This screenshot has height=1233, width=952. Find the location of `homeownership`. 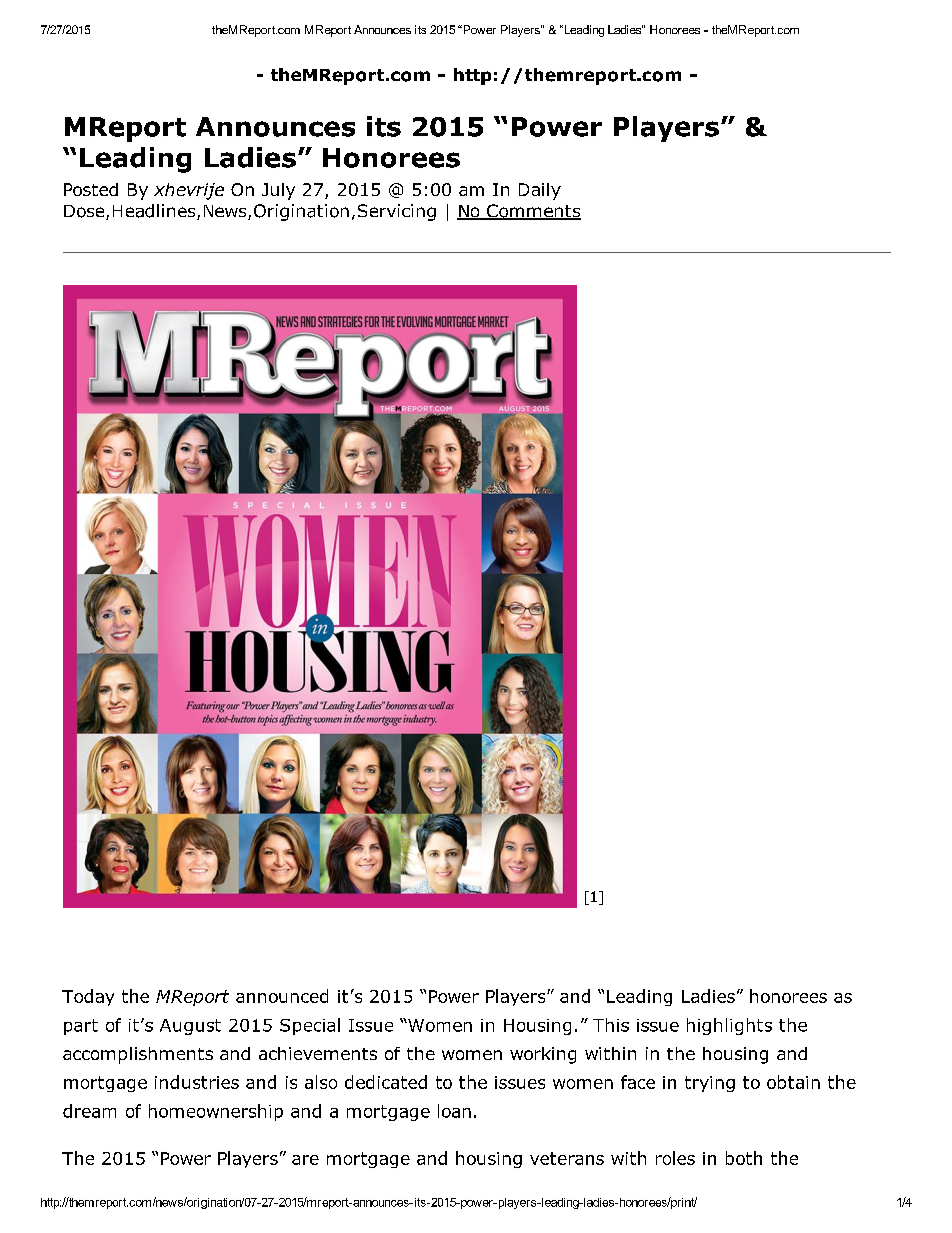

homeownership is located at coordinates (216, 1112).
